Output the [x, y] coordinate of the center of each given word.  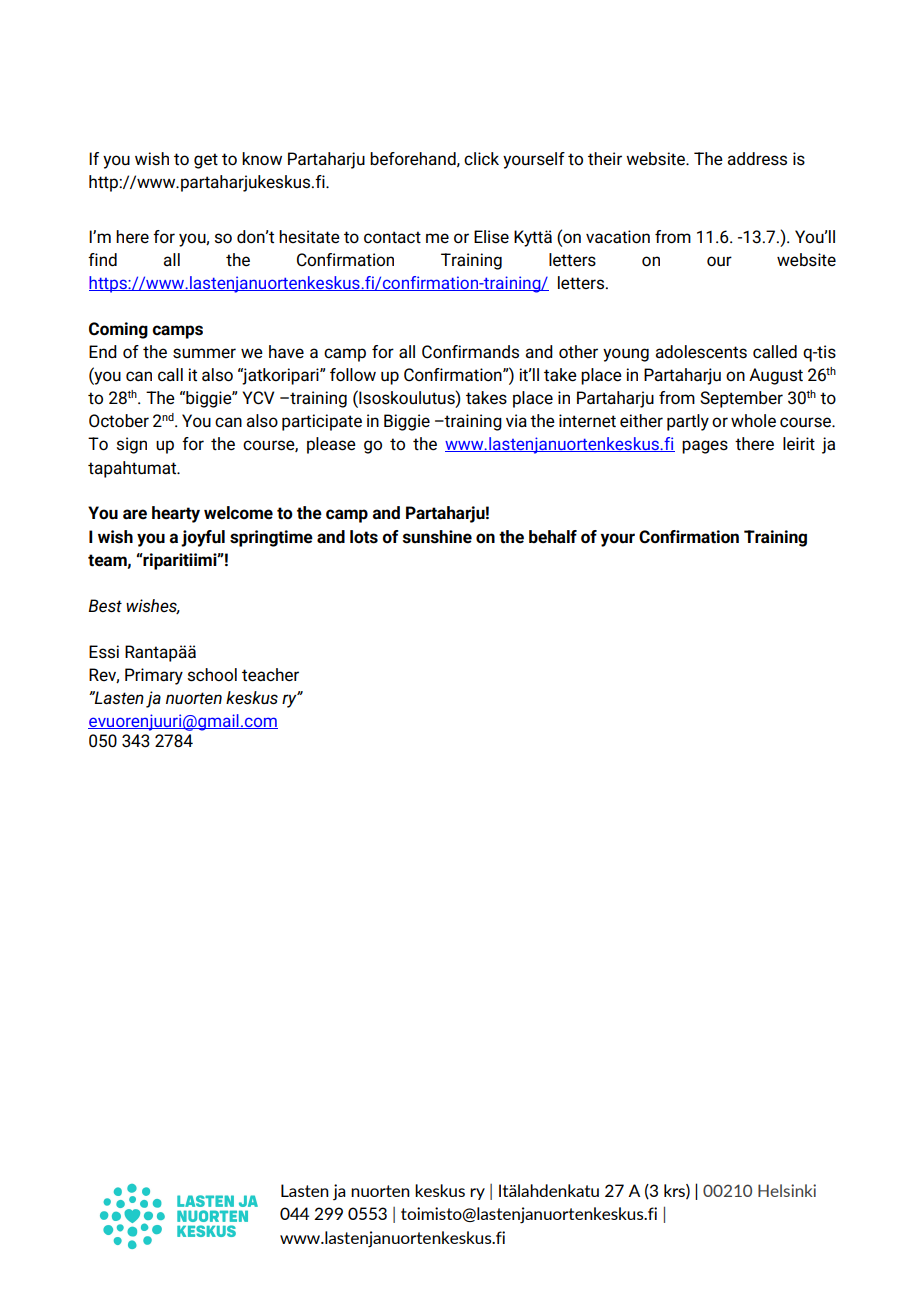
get [206, 161]
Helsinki [787, 1190]
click [481, 159]
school [212, 675]
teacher [270, 675]
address [757, 159]
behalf [553, 537]
